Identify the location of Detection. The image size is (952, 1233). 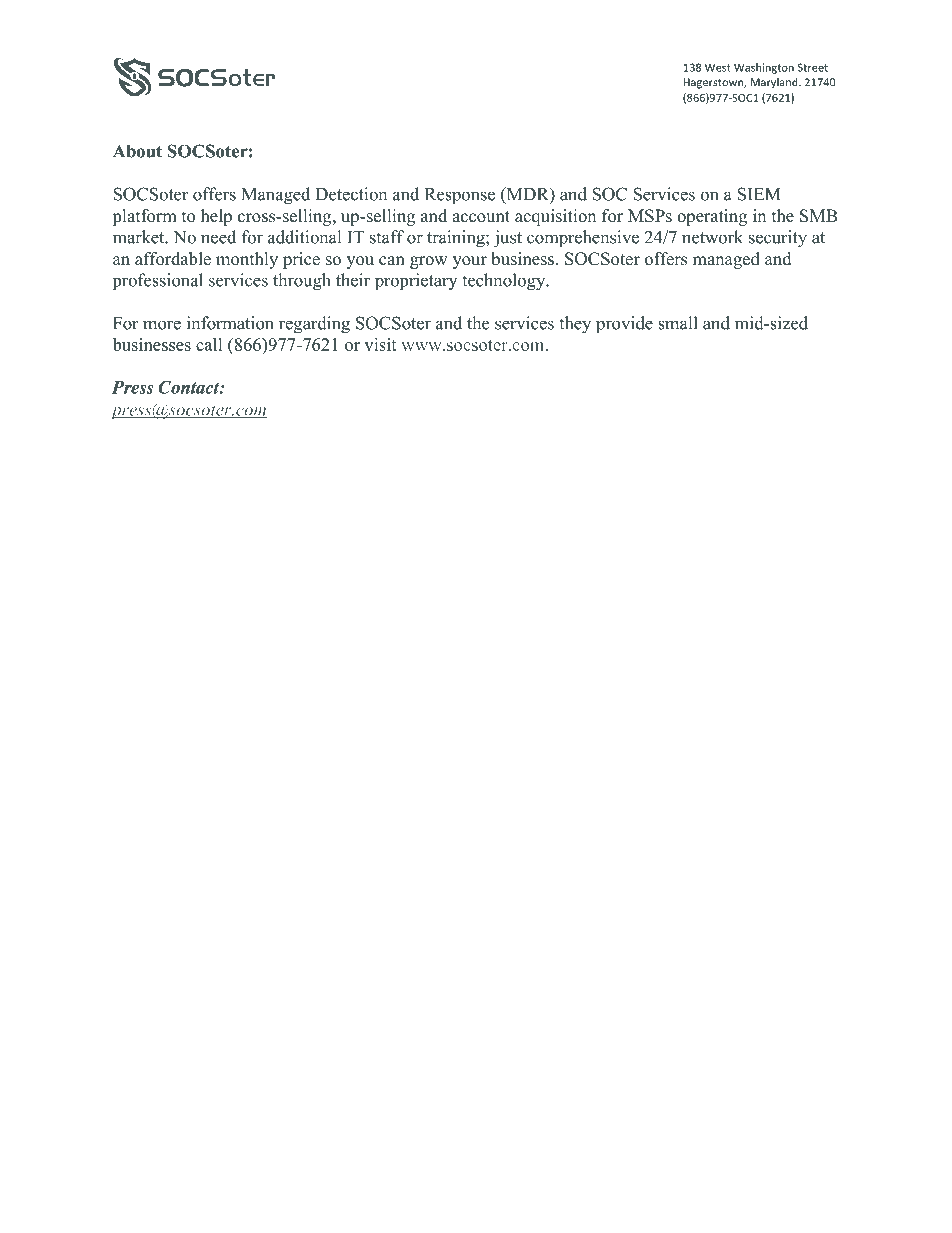
(351, 194).
